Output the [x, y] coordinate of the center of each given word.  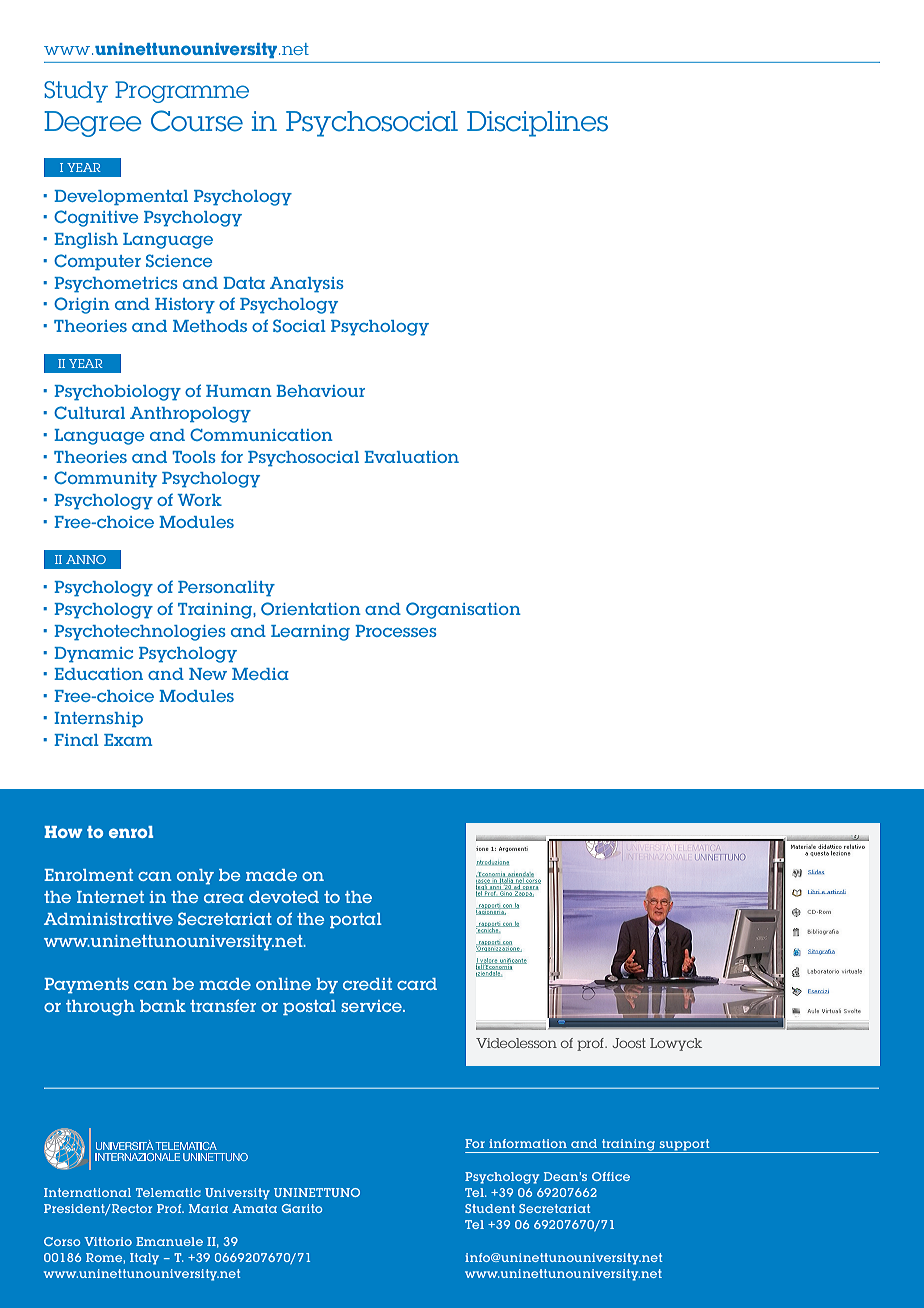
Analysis [307, 285]
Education [98, 674]
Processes [396, 631]
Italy [144, 1259]
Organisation [463, 610]
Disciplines [537, 124]
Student [490, 1208]
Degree [93, 124]
